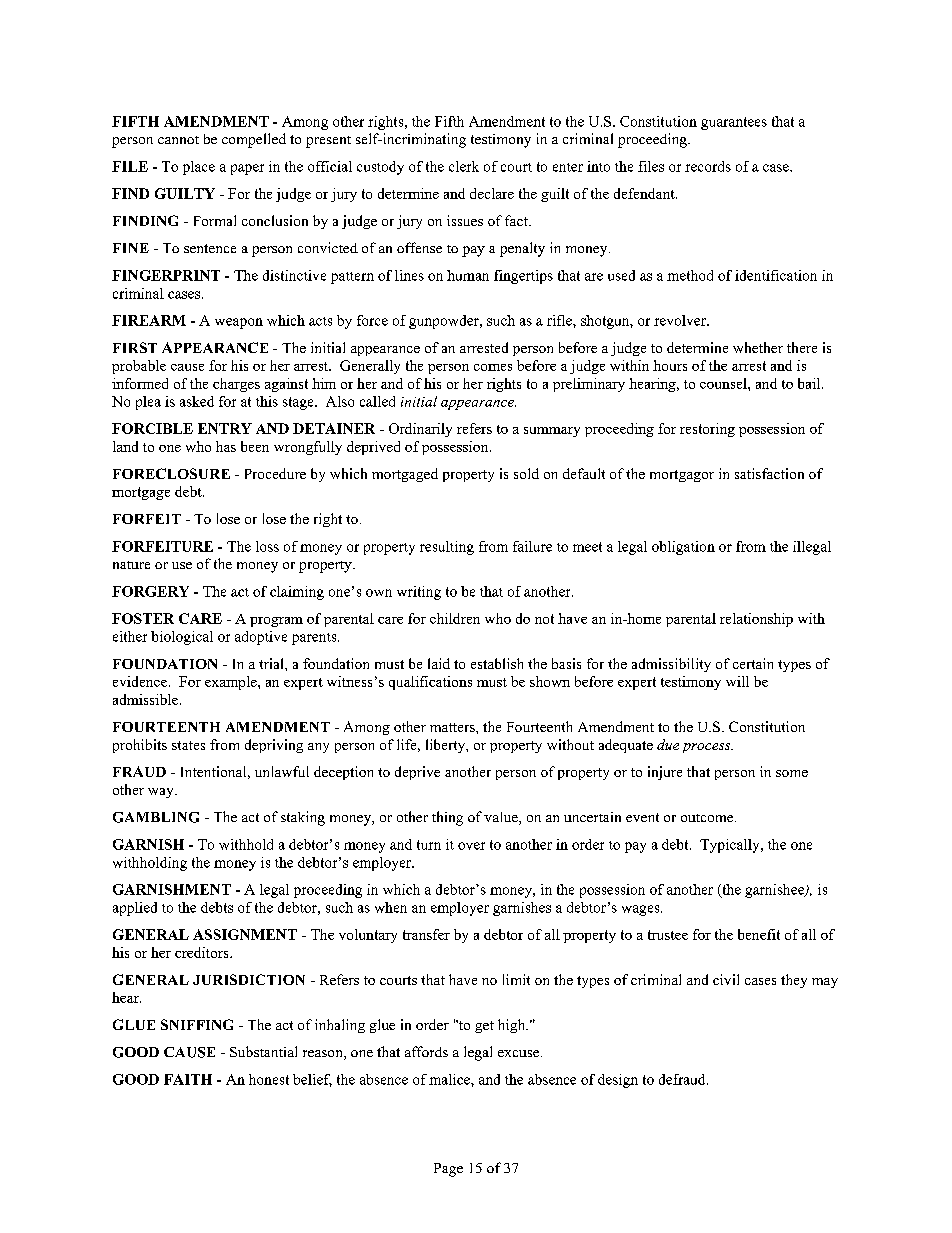 Image resolution: width=952 pixels, height=1233 pixels. I want to click on FAITH, so click(188, 1079).
